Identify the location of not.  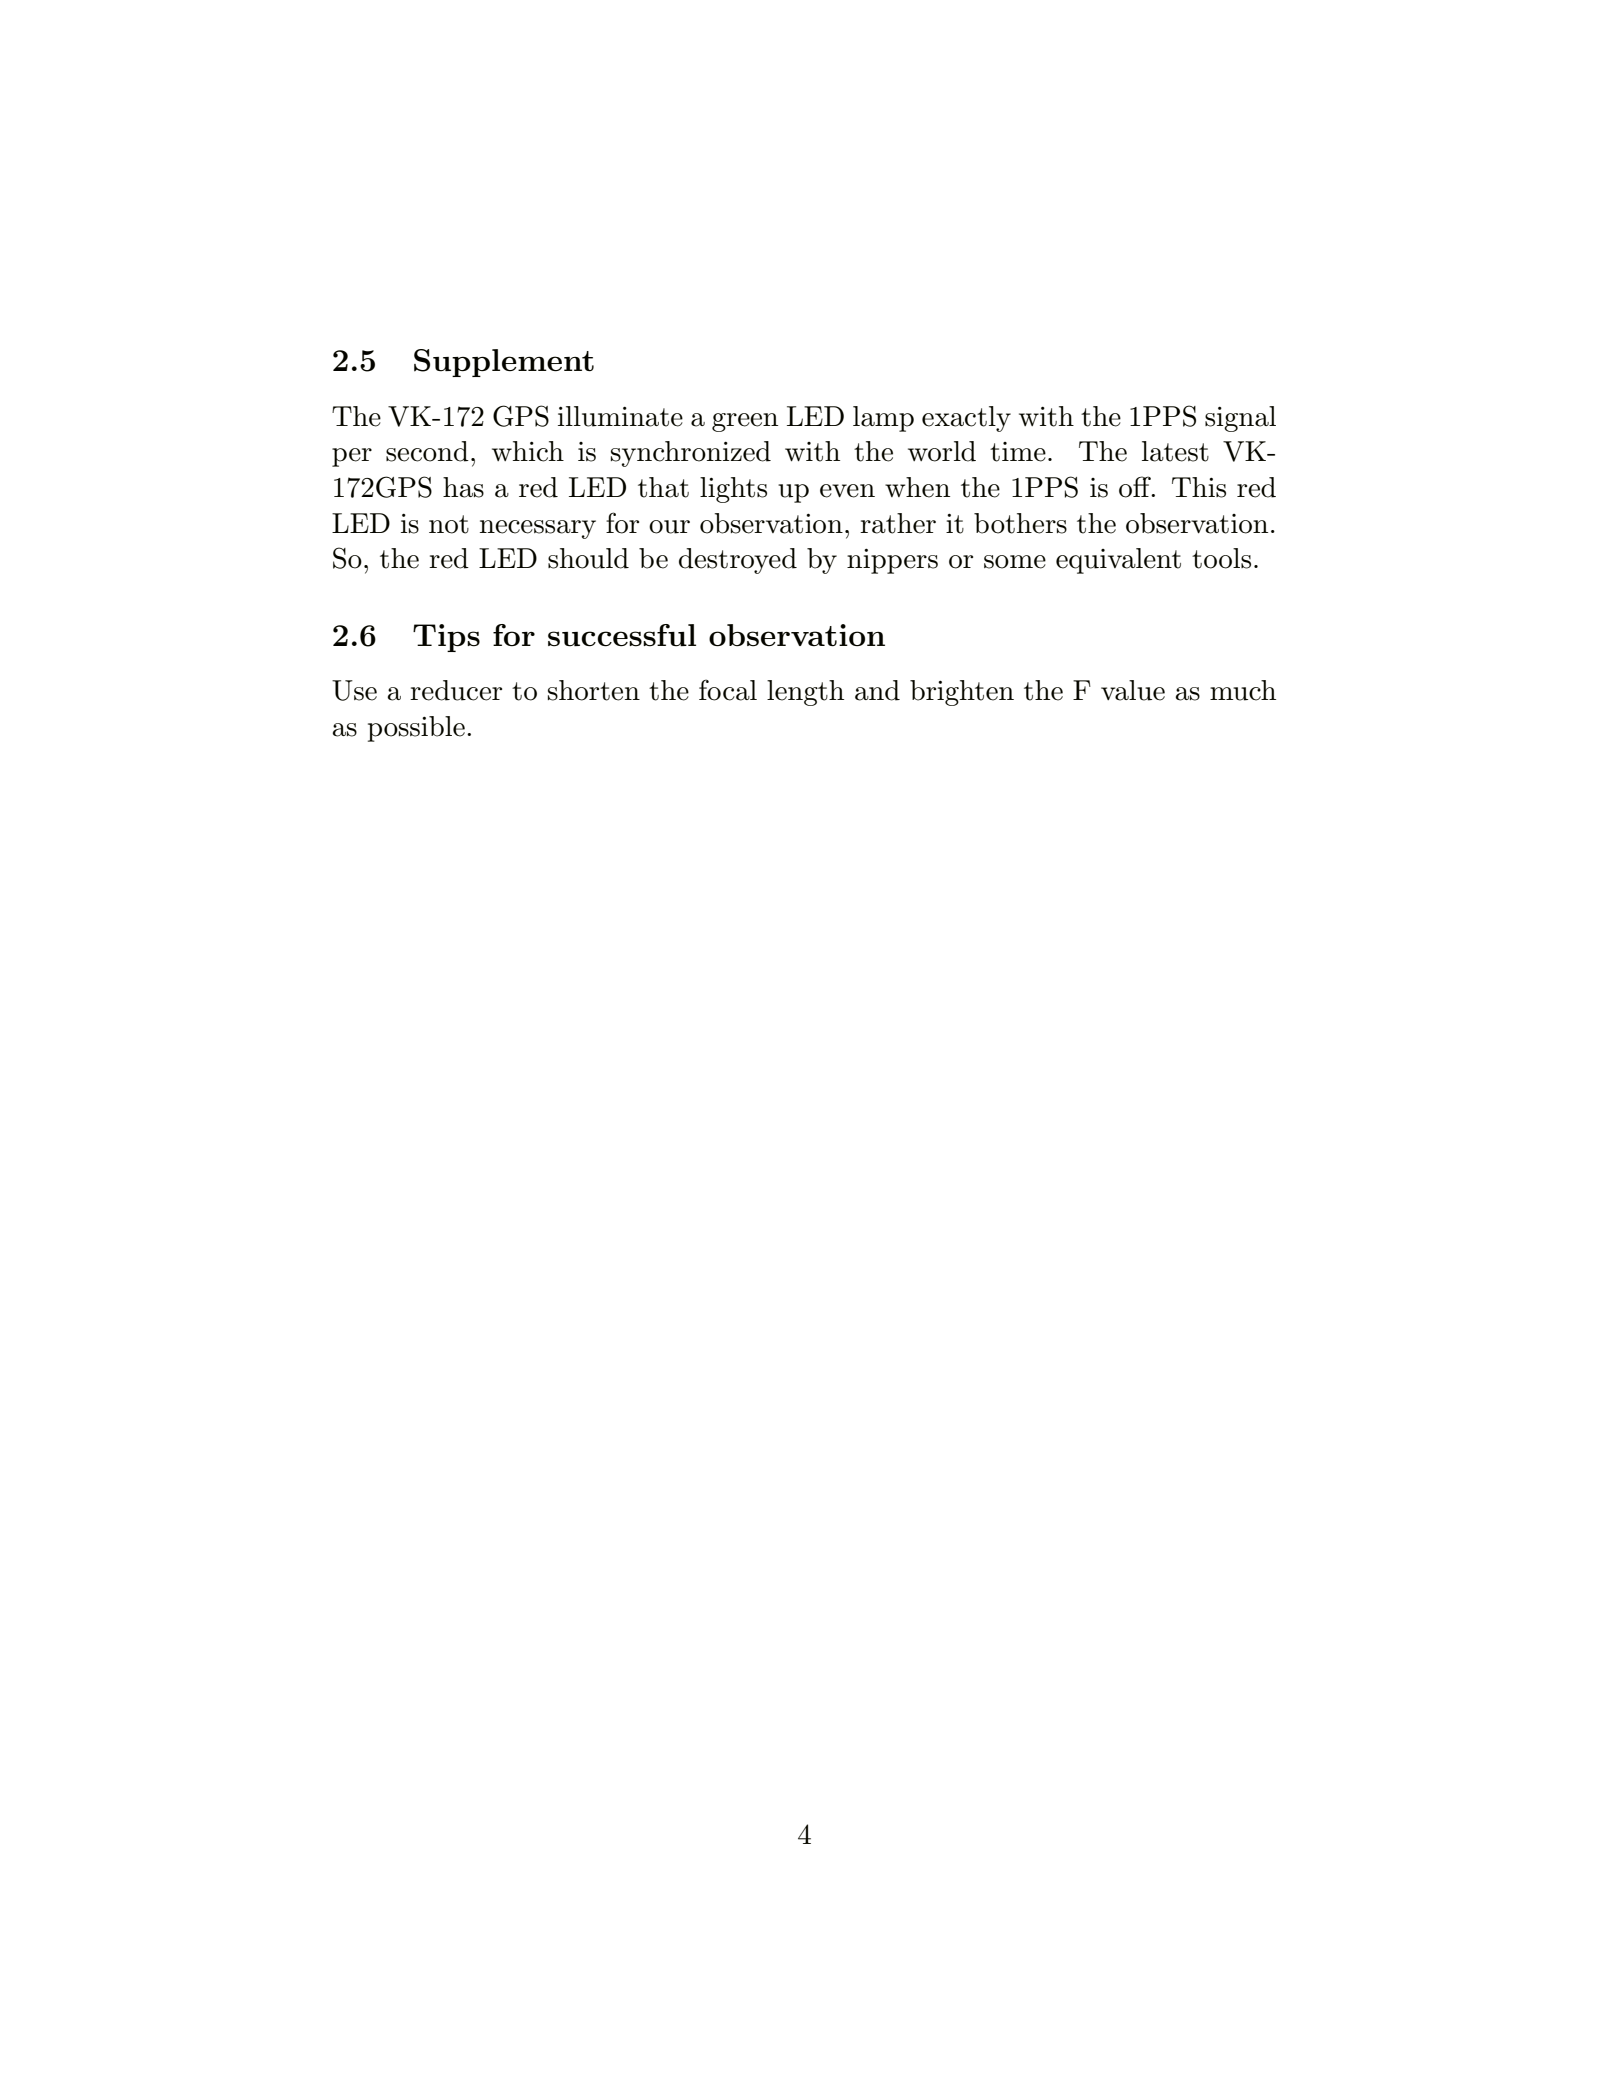
(449, 524).
